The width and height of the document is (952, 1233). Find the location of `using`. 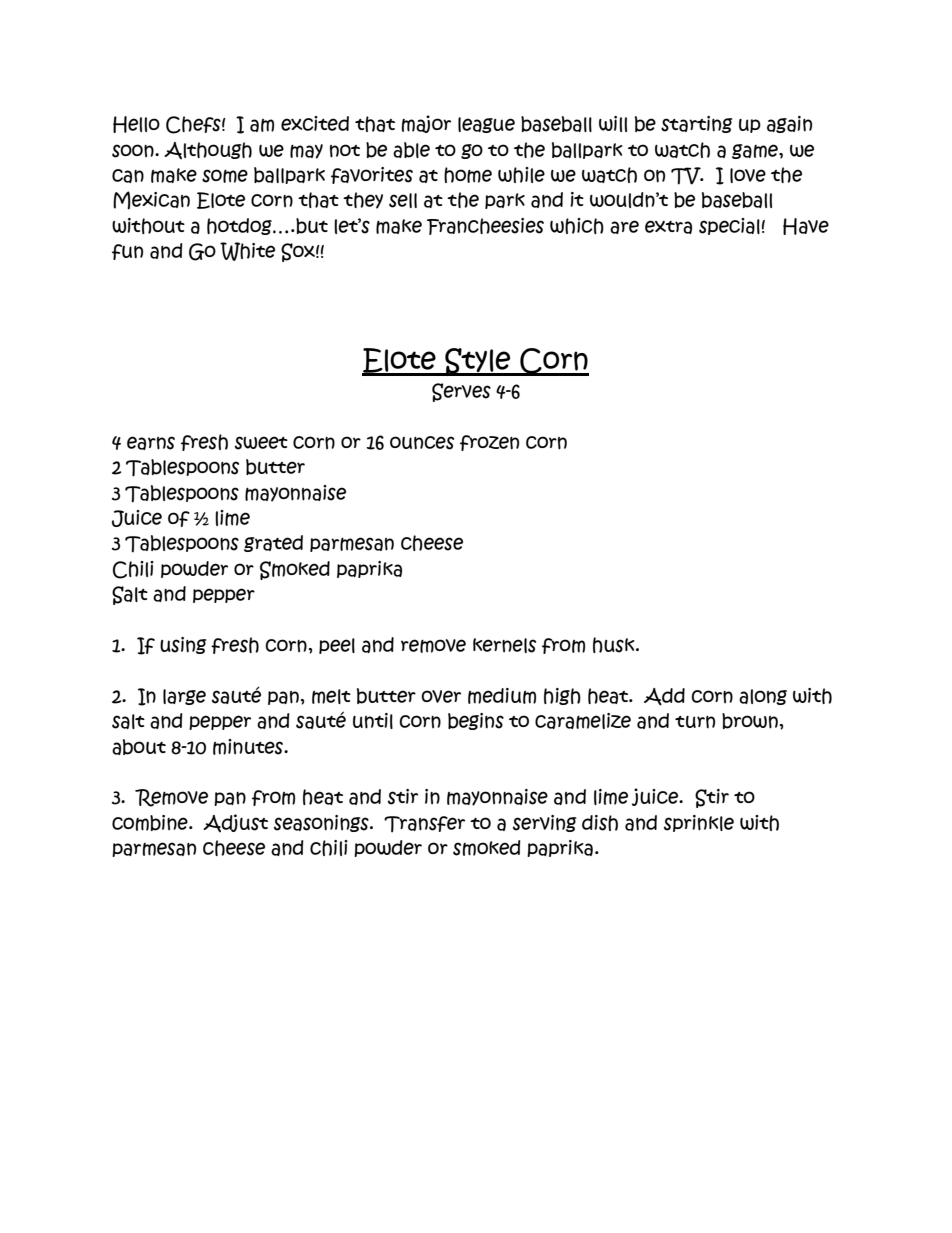

using is located at coordinates (183, 645).
